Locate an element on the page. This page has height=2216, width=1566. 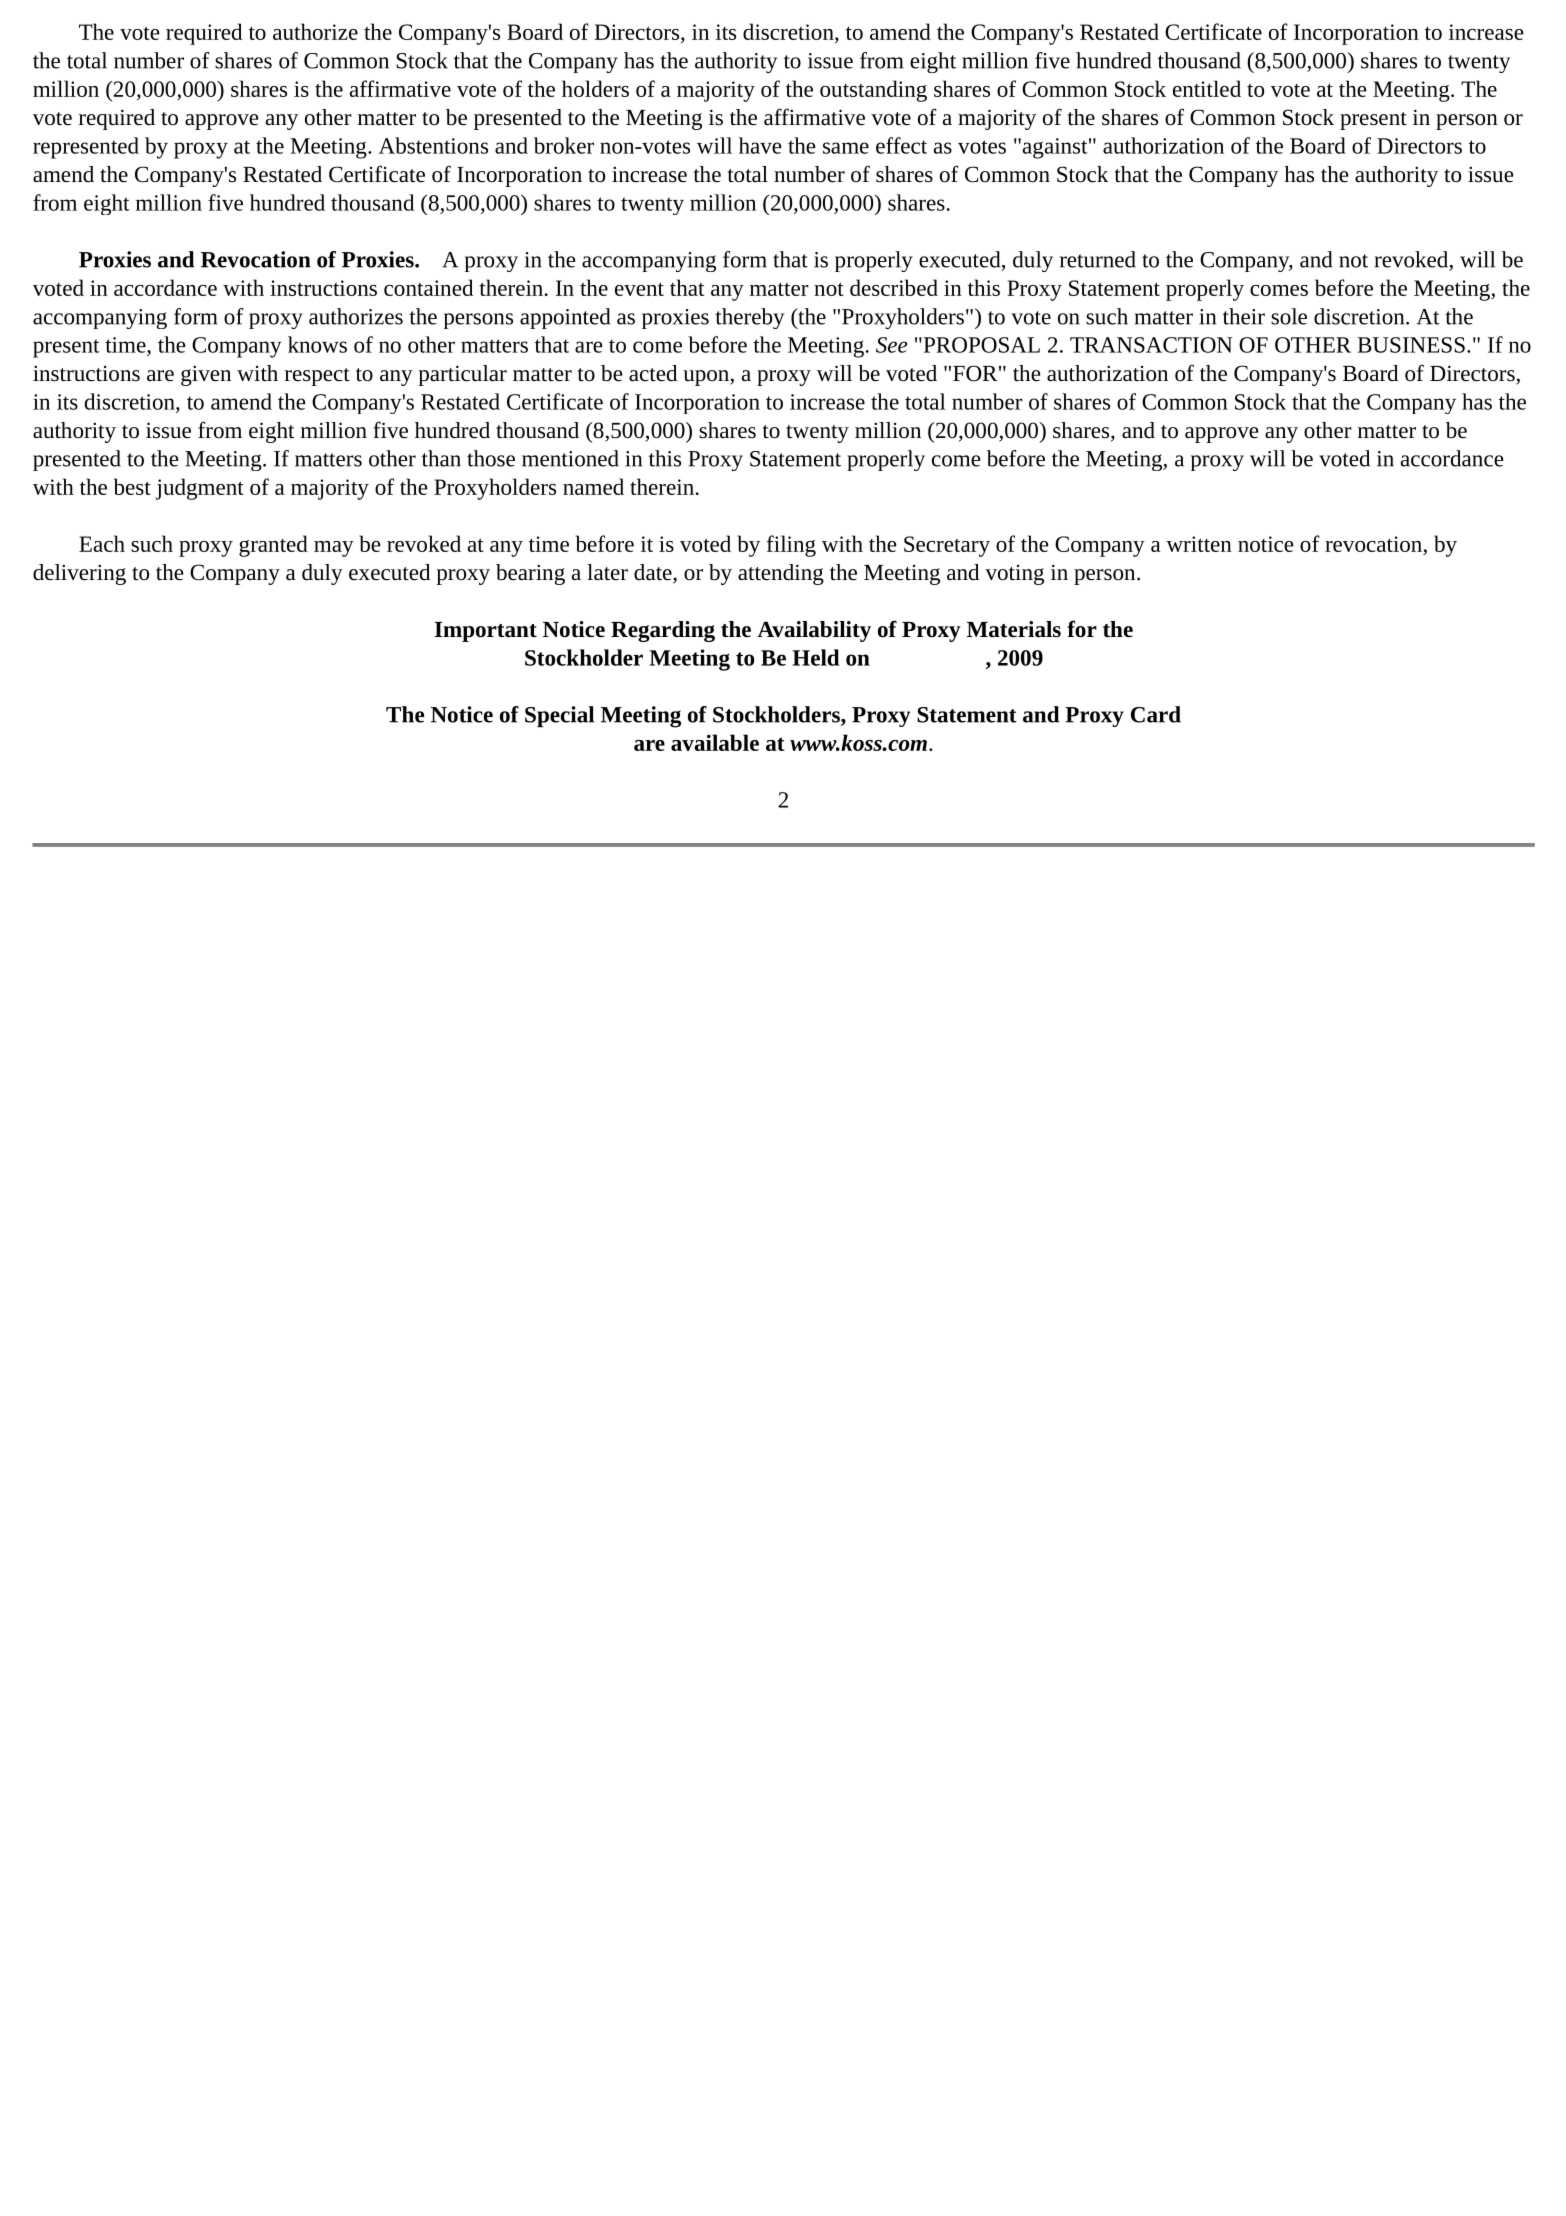
Abstentions is located at coordinates (433, 145).
